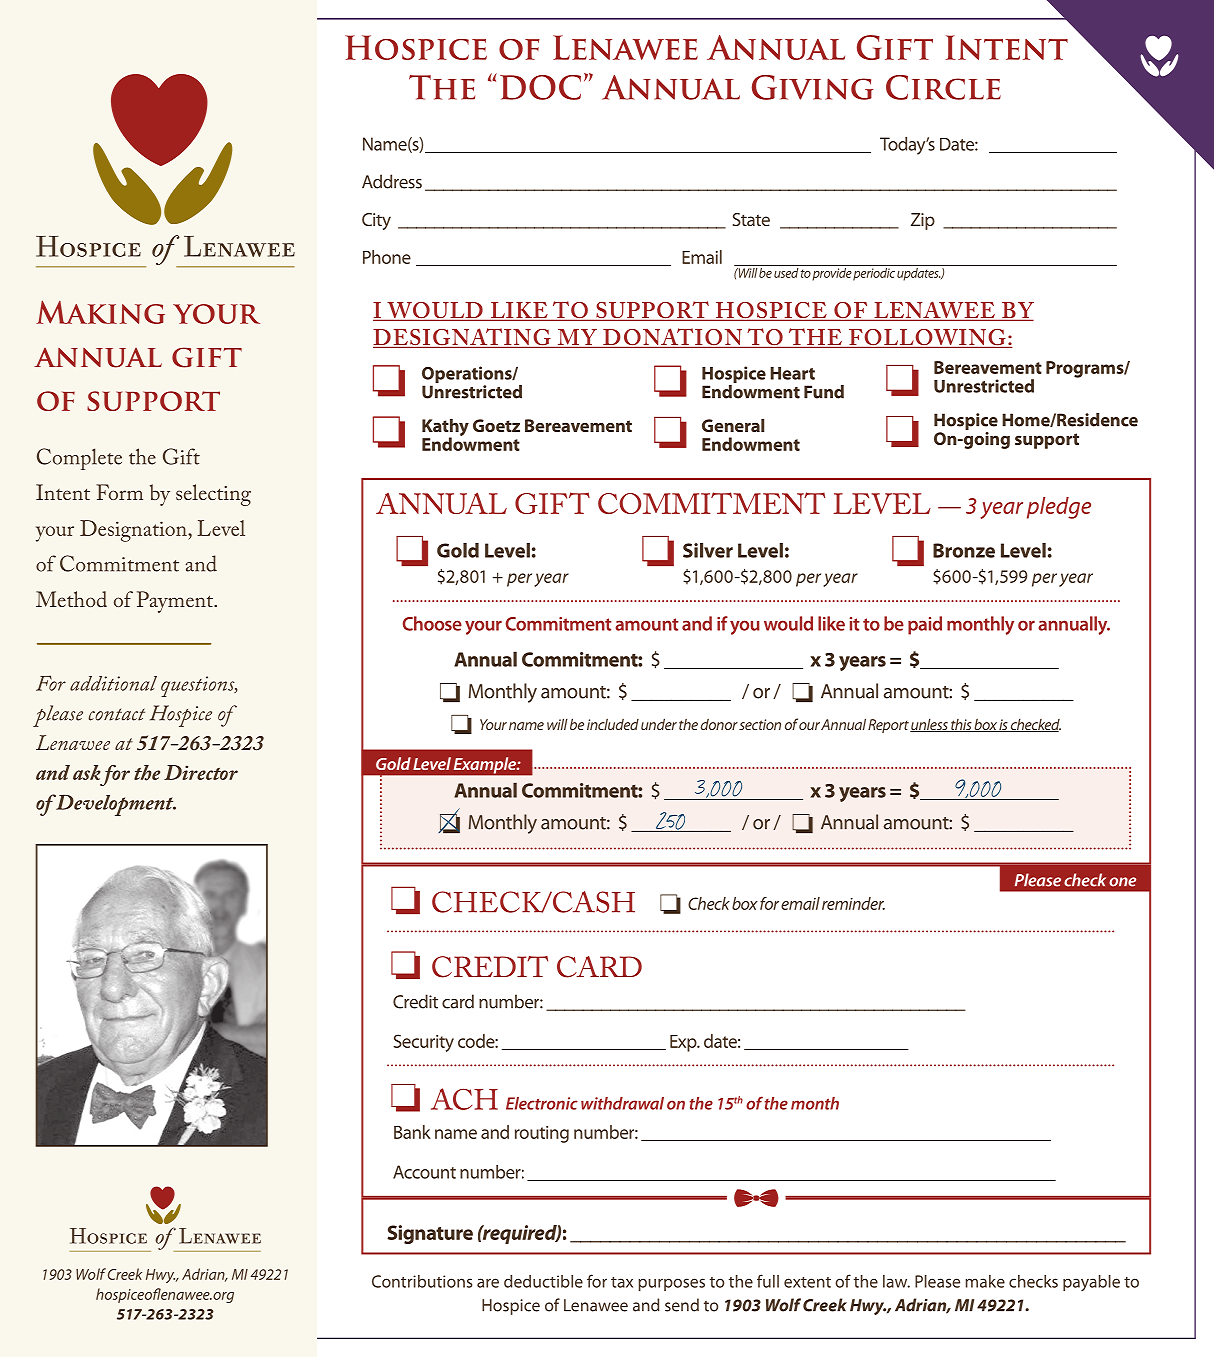 This screenshot has width=1214, height=1357. What do you see at coordinates (961, 725) in the screenshot?
I see `this` at bounding box center [961, 725].
